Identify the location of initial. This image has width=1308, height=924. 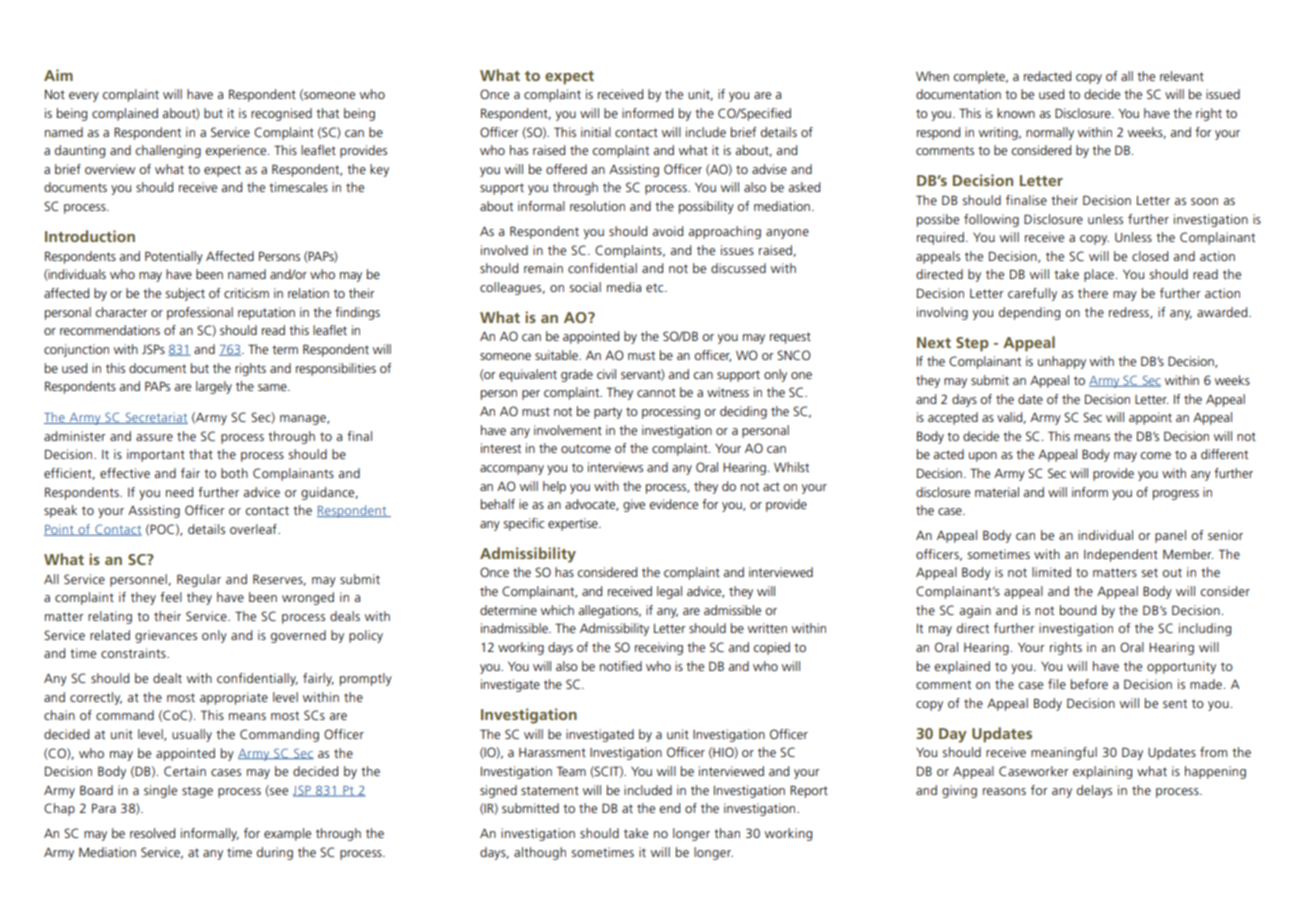
(596, 132).
